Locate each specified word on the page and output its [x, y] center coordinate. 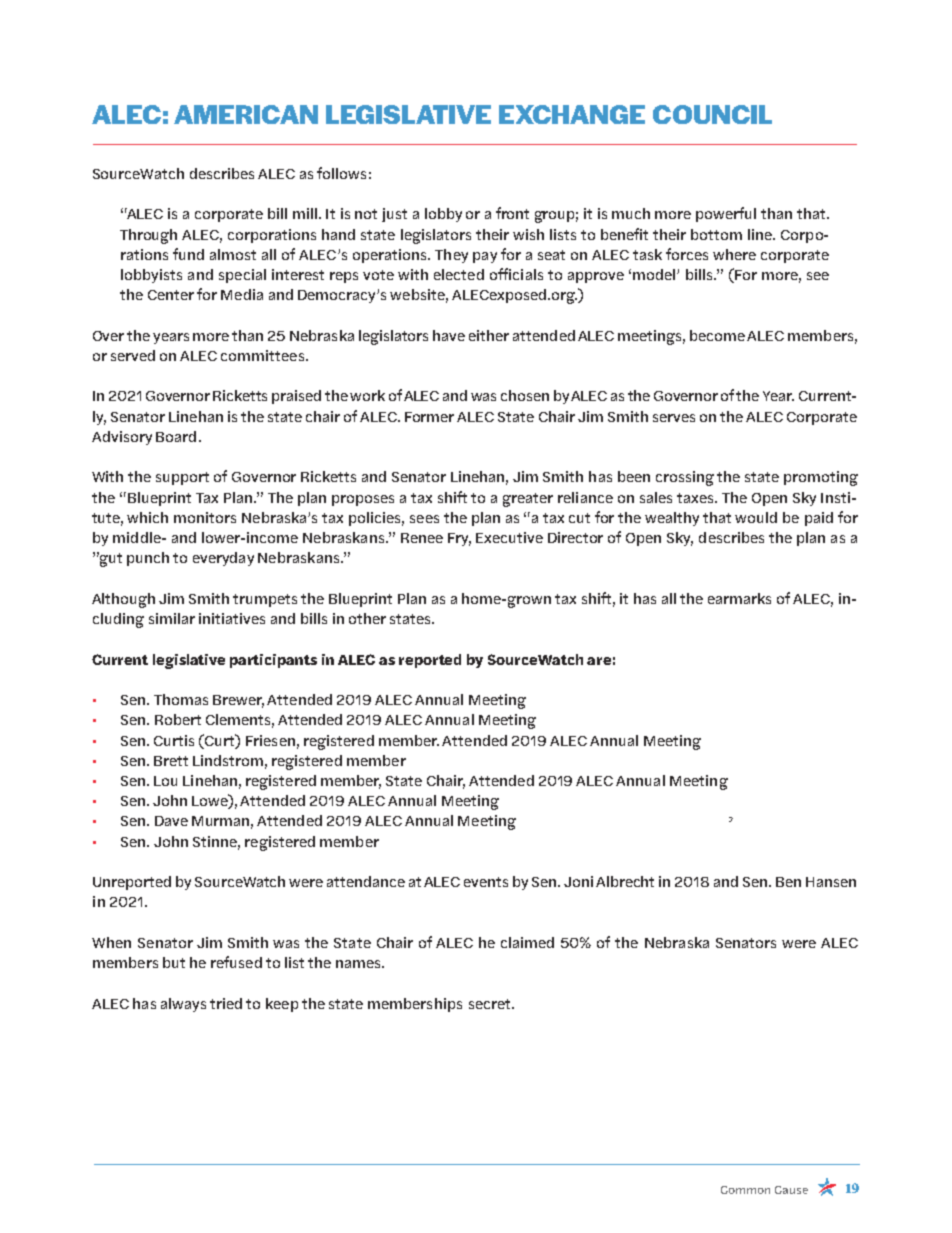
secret [491, 1004]
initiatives [232, 618]
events [486, 882]
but [174, 962]
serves [674, 418]
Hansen [831, 882]
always [183, 1005]
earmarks [739, 598]
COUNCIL [712, 114]
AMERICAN [246, 114]
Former [429, 417]
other [367, 618]
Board [176, 436]
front [512, 213]
